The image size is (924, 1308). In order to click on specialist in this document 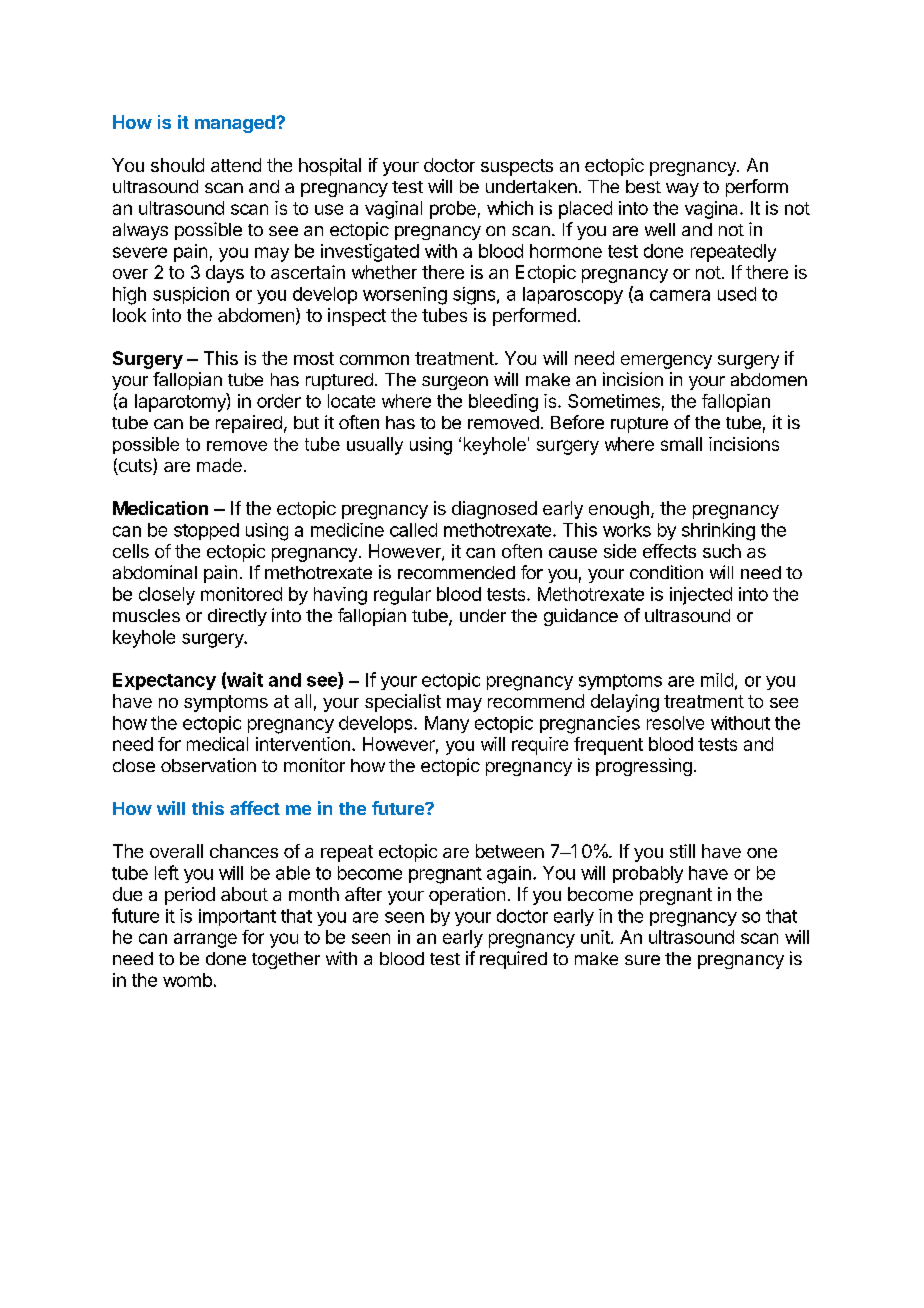, I will do `click(403, 703)`.
